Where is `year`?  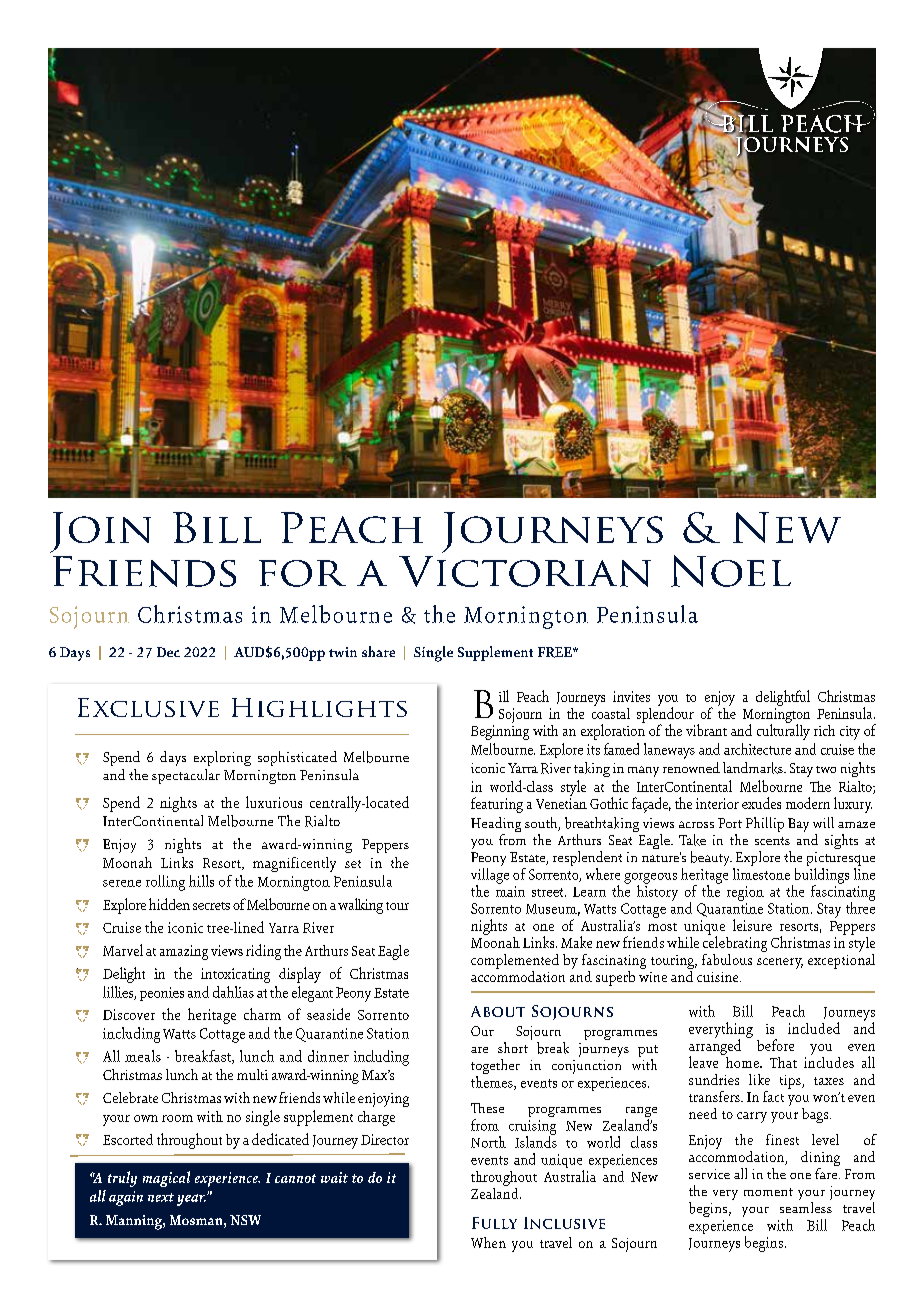 year is located at coordinates (191, 1200).
